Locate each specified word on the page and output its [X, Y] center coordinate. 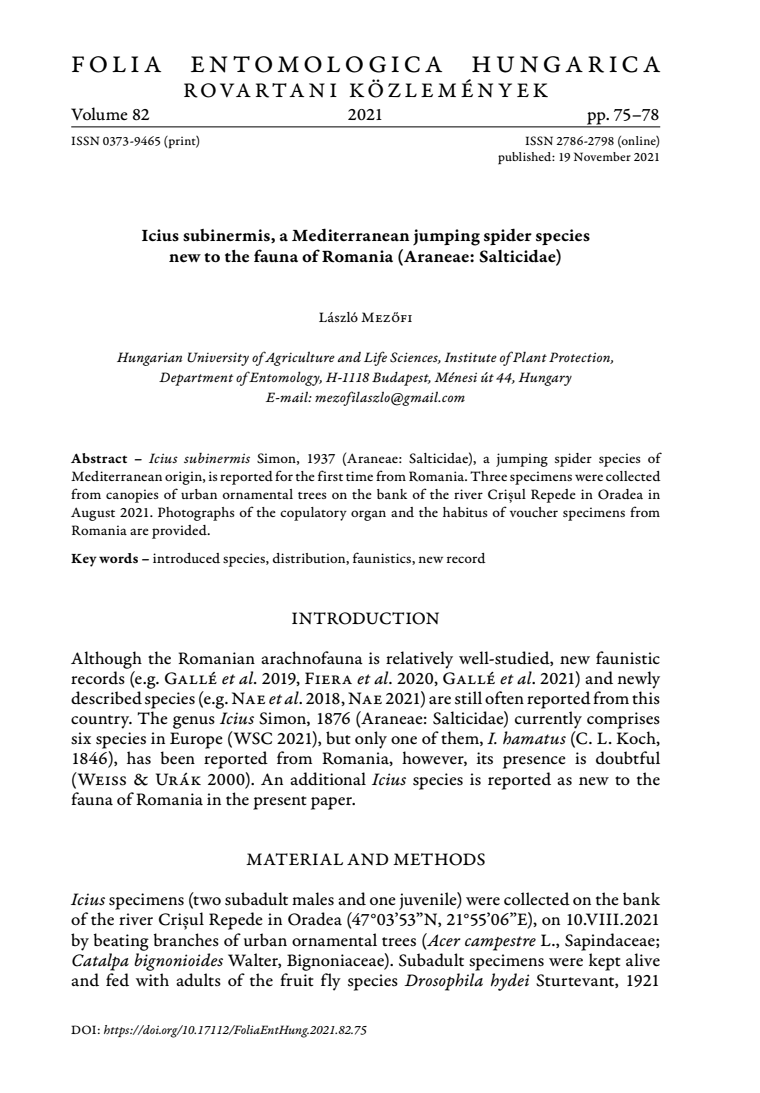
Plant [530, 356]
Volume [99, 113]
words [118, 558]
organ [368, 515]
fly [331, 982]
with [152, 980]
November [602, 156]
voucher [534, 512]
